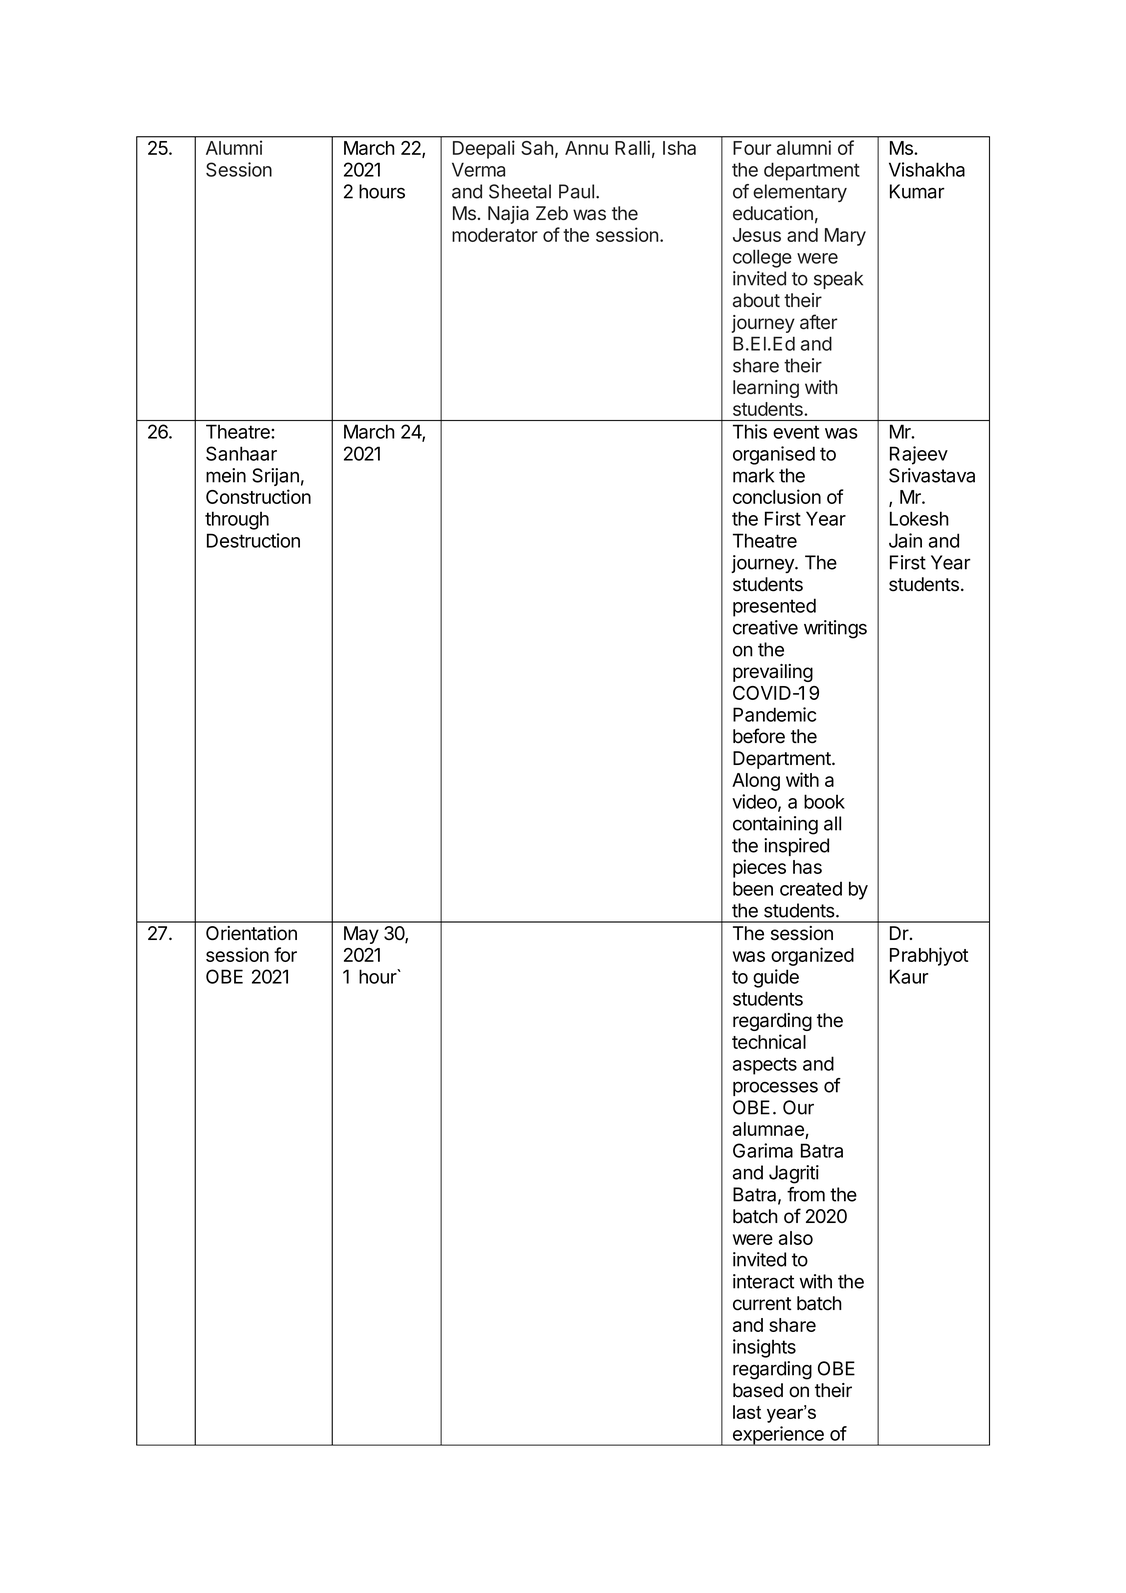 The height and width of the document is (1593, 1126). Describe the element at coordinates (576, 191) in the document. I see `Paul` at that location.
